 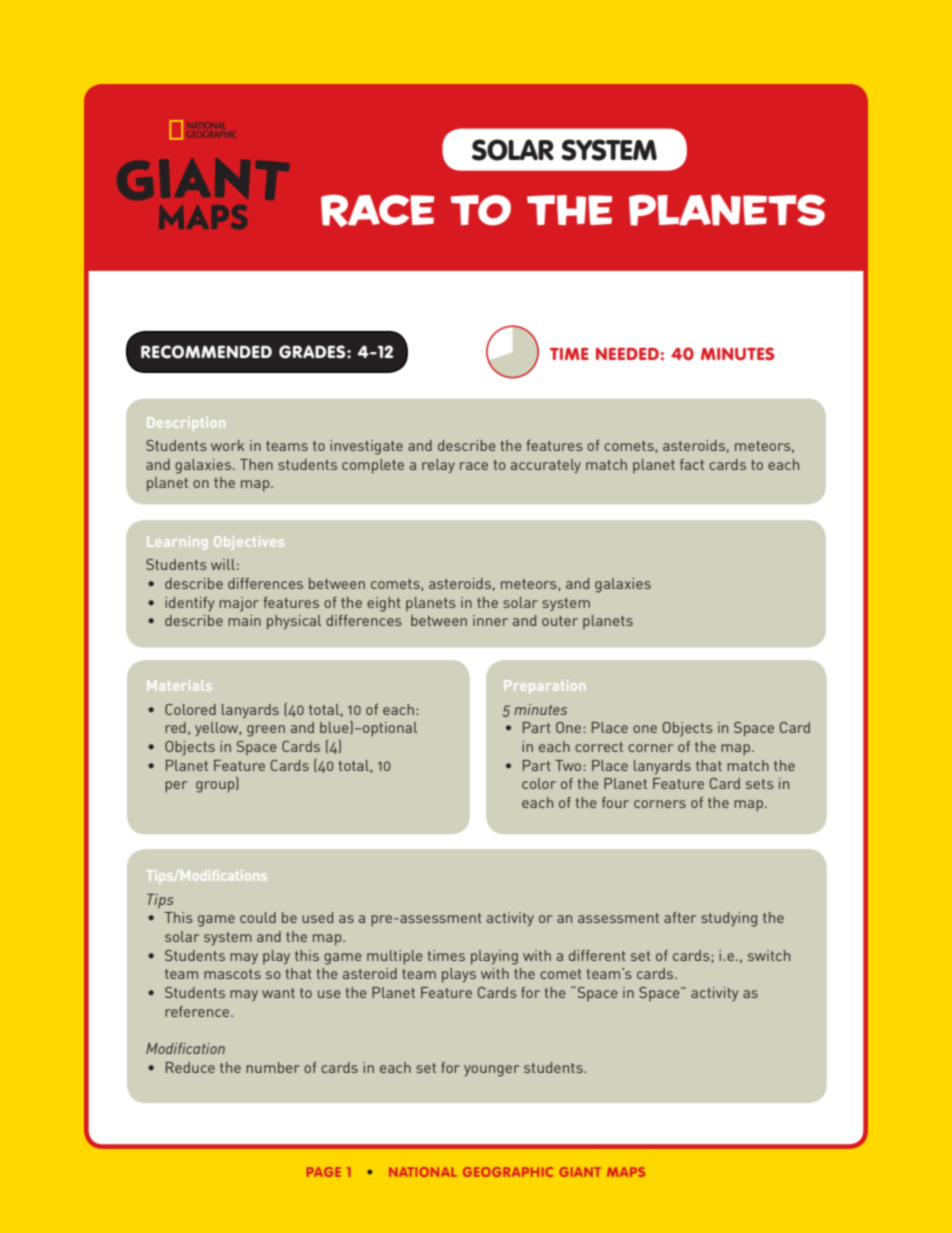 I want to click on recommended, so click(x=206, y=352).
